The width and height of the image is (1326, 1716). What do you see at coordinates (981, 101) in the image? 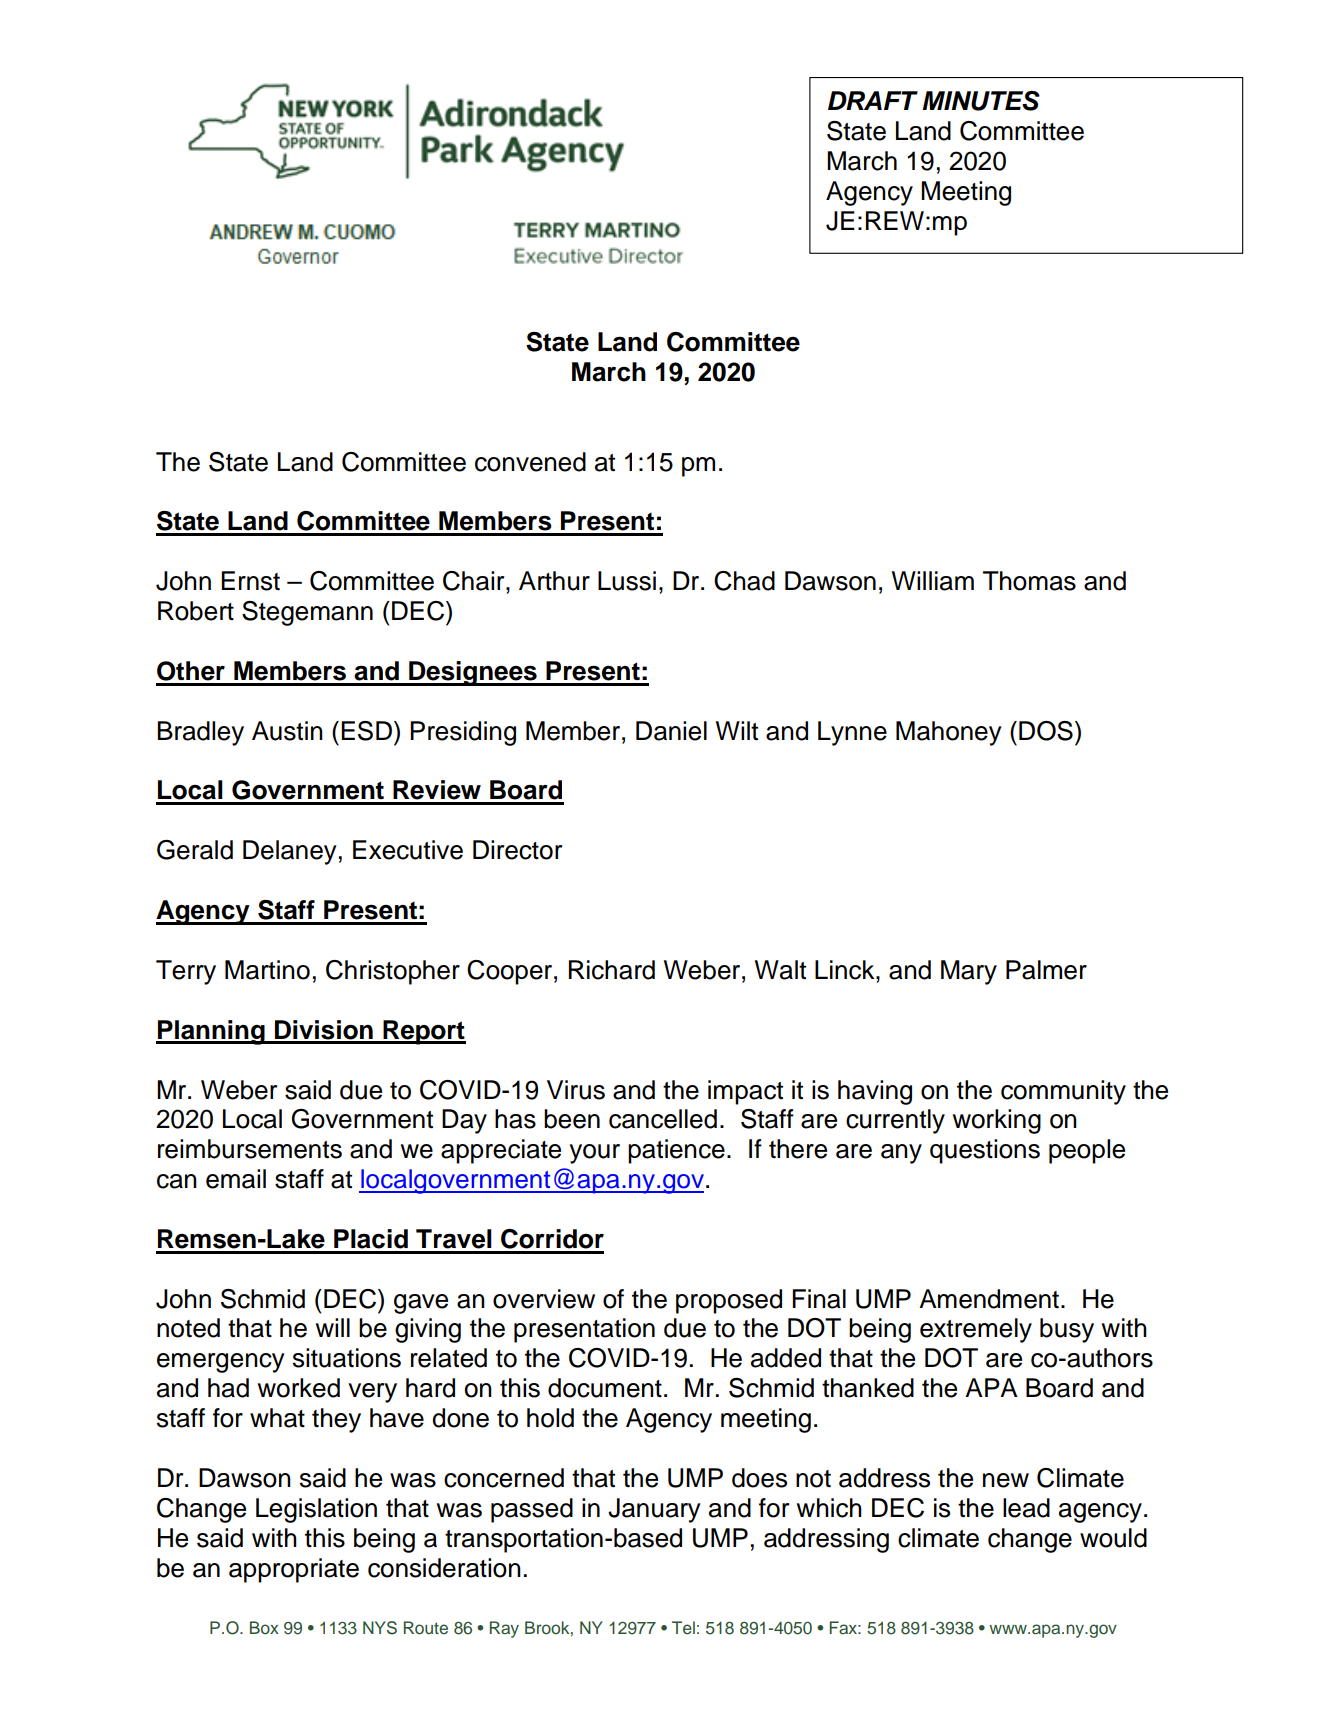
I see `MINUTES` at bounding box center [981, 101].
